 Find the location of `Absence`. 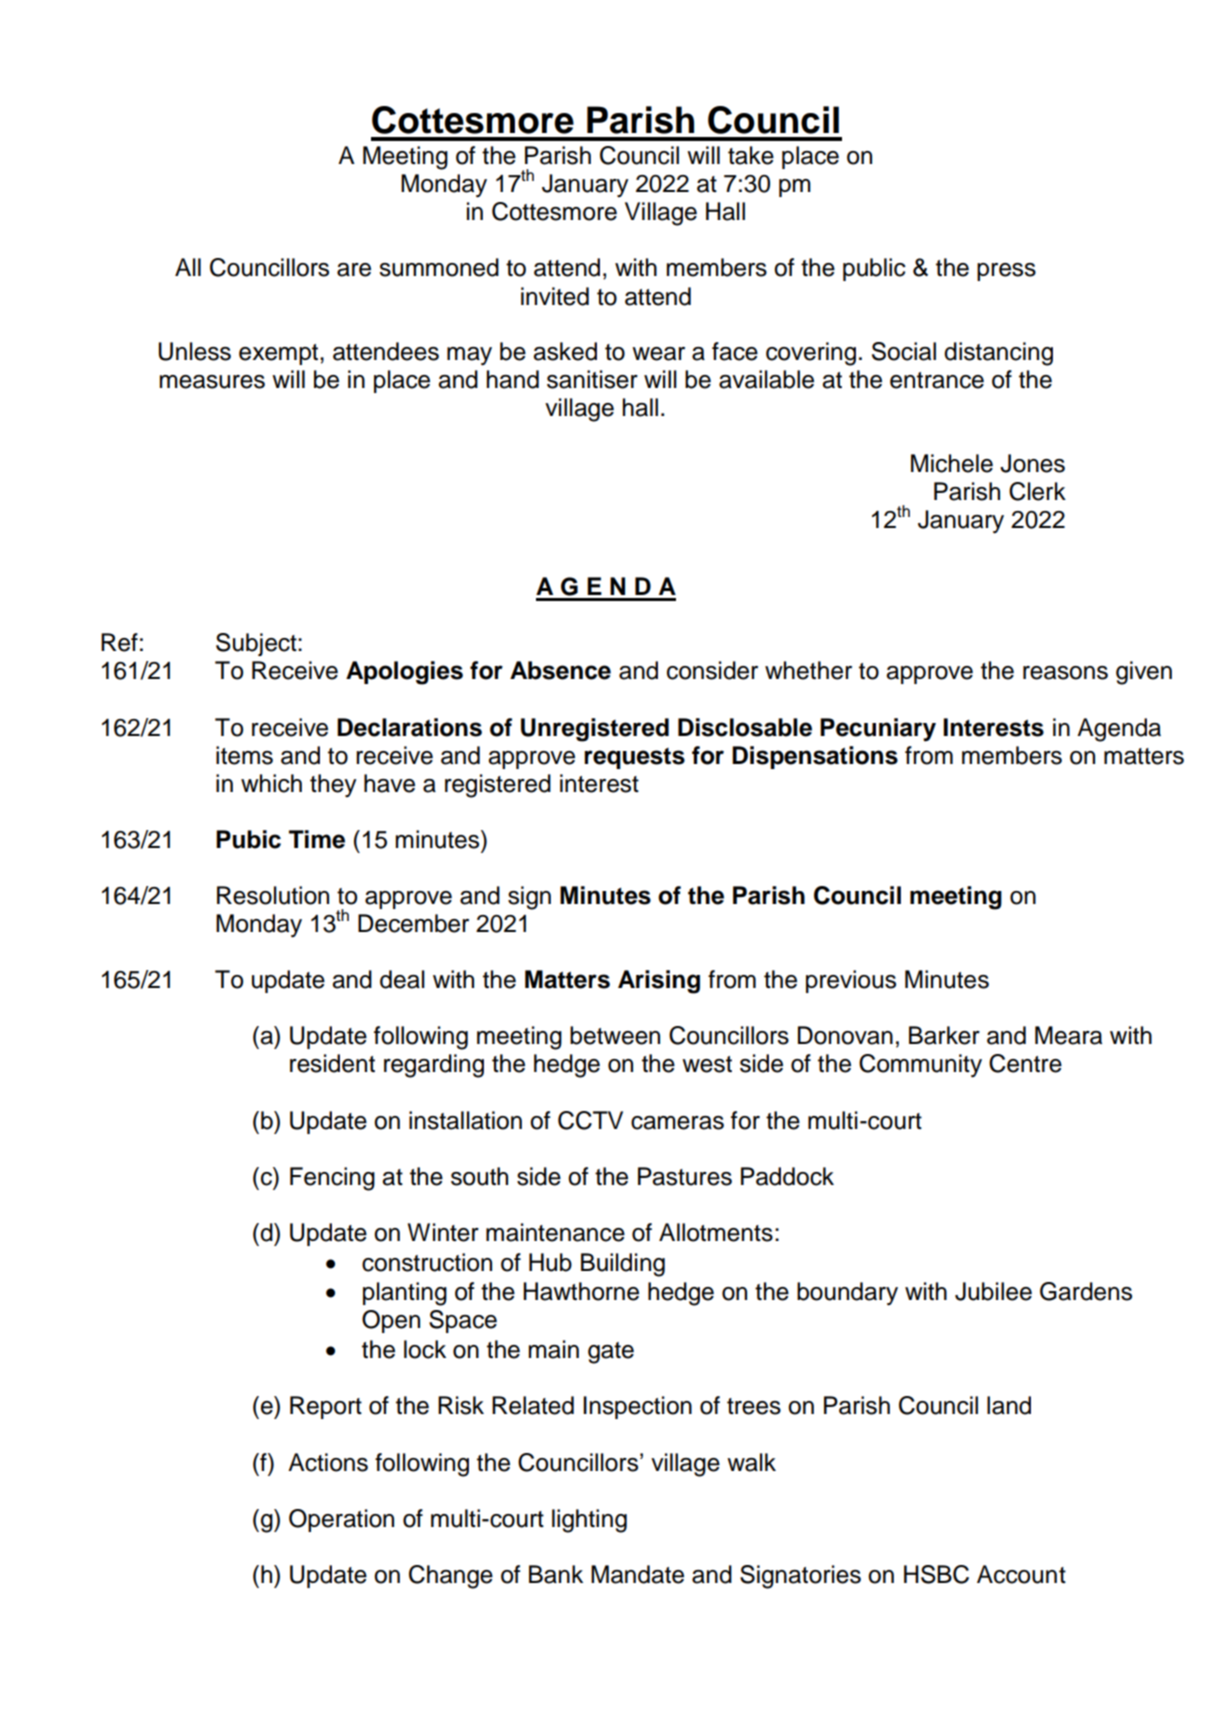

Absence is located at coordinates (560, 670).
